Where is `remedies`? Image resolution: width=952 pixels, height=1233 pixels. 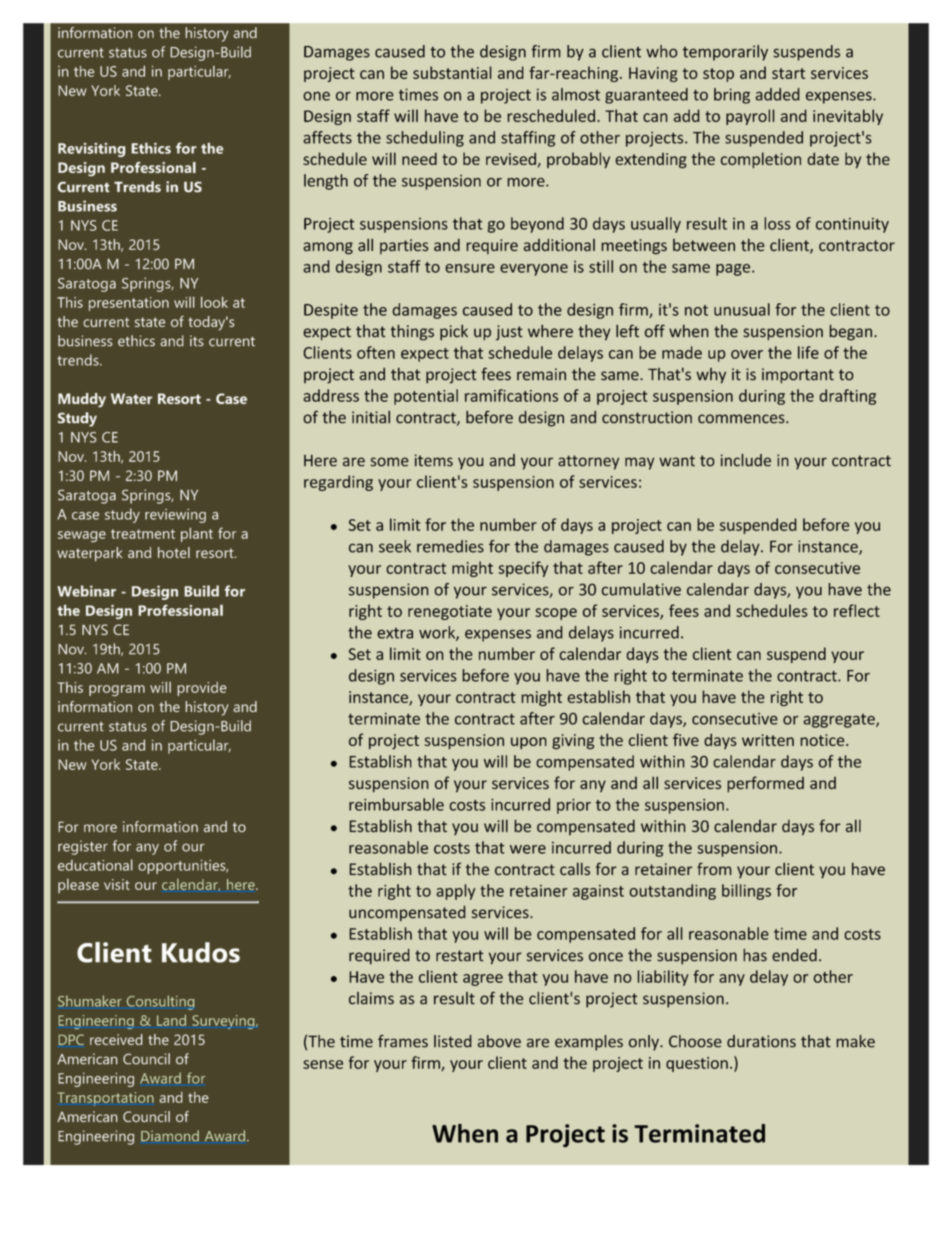 remedies is located at coordinates (450, 546).
